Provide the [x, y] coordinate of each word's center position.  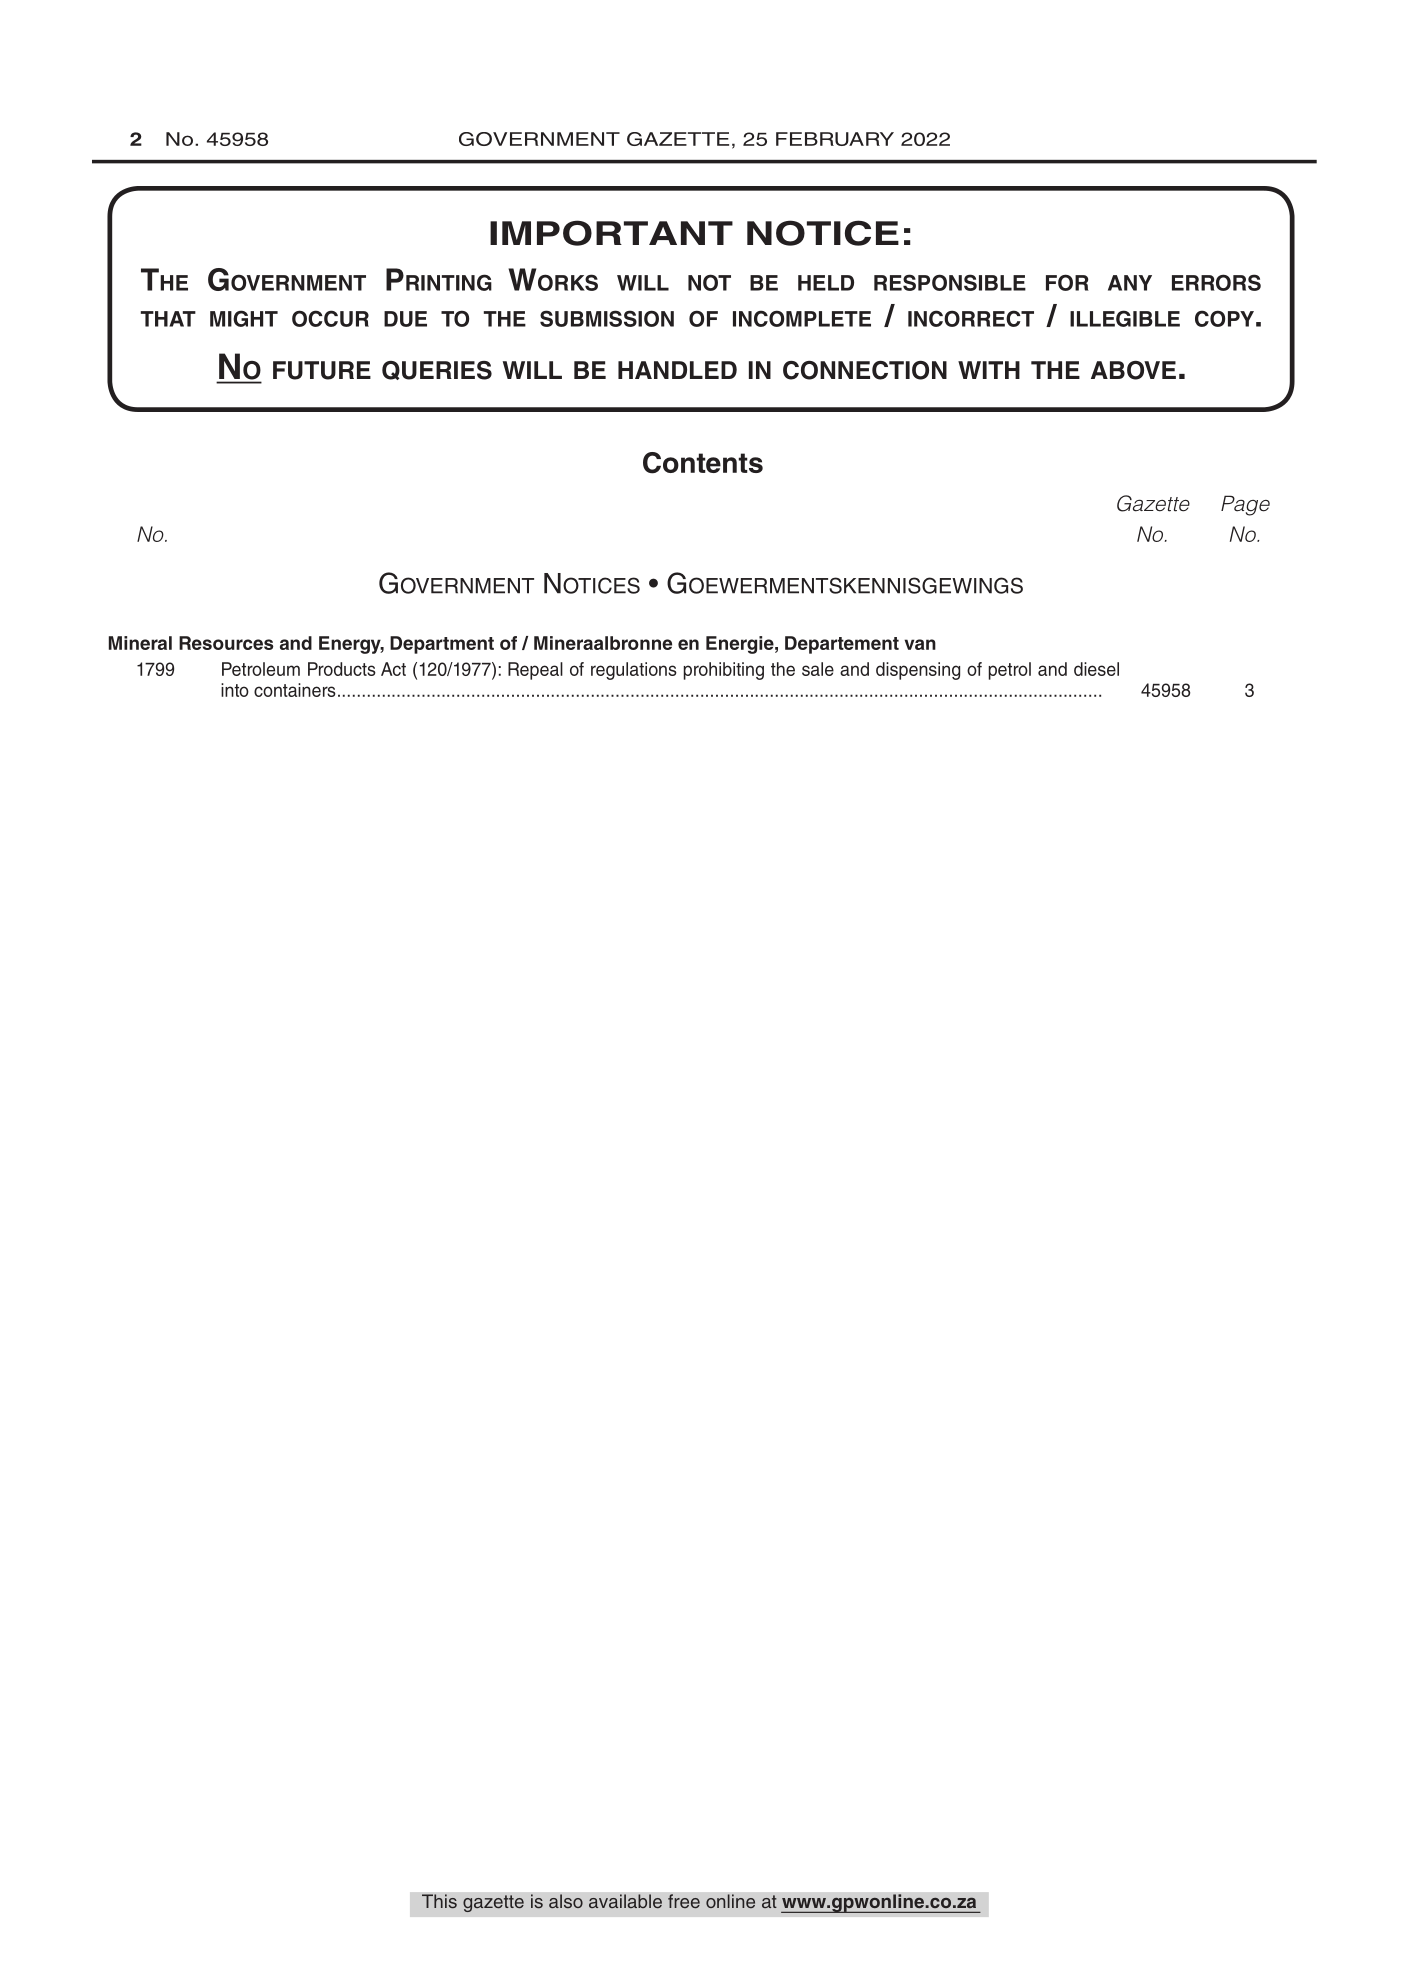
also [566, 1901]
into [235, 690]
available [625, 1901]
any [1130, 283]
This [439, 1901]
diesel [1096, 669]
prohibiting [724, 671]
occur [330, 318]
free [684, 1901]
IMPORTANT [611, 233]
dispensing [918, 671]
